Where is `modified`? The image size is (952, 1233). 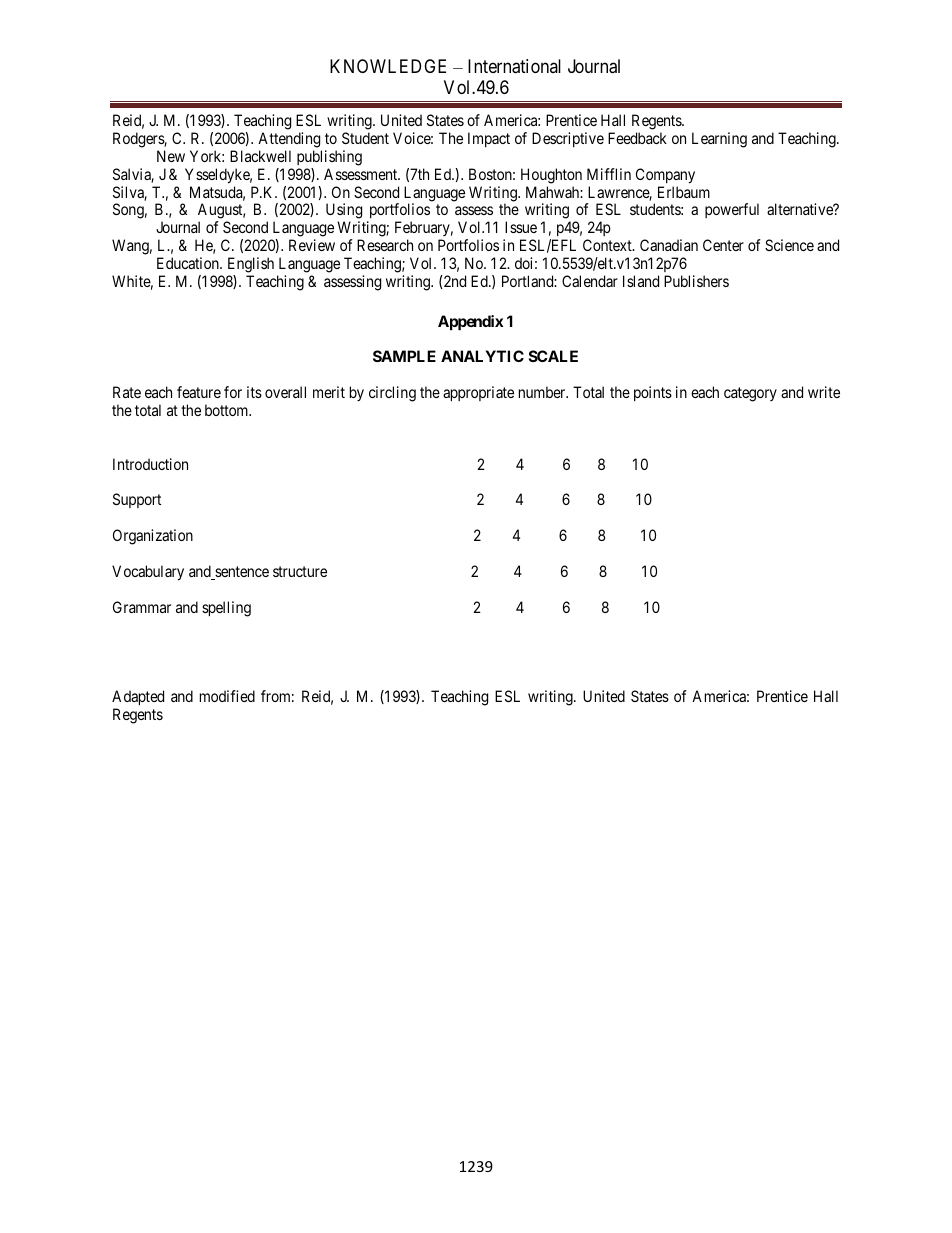 modified is located at coordinates (227, 696).
